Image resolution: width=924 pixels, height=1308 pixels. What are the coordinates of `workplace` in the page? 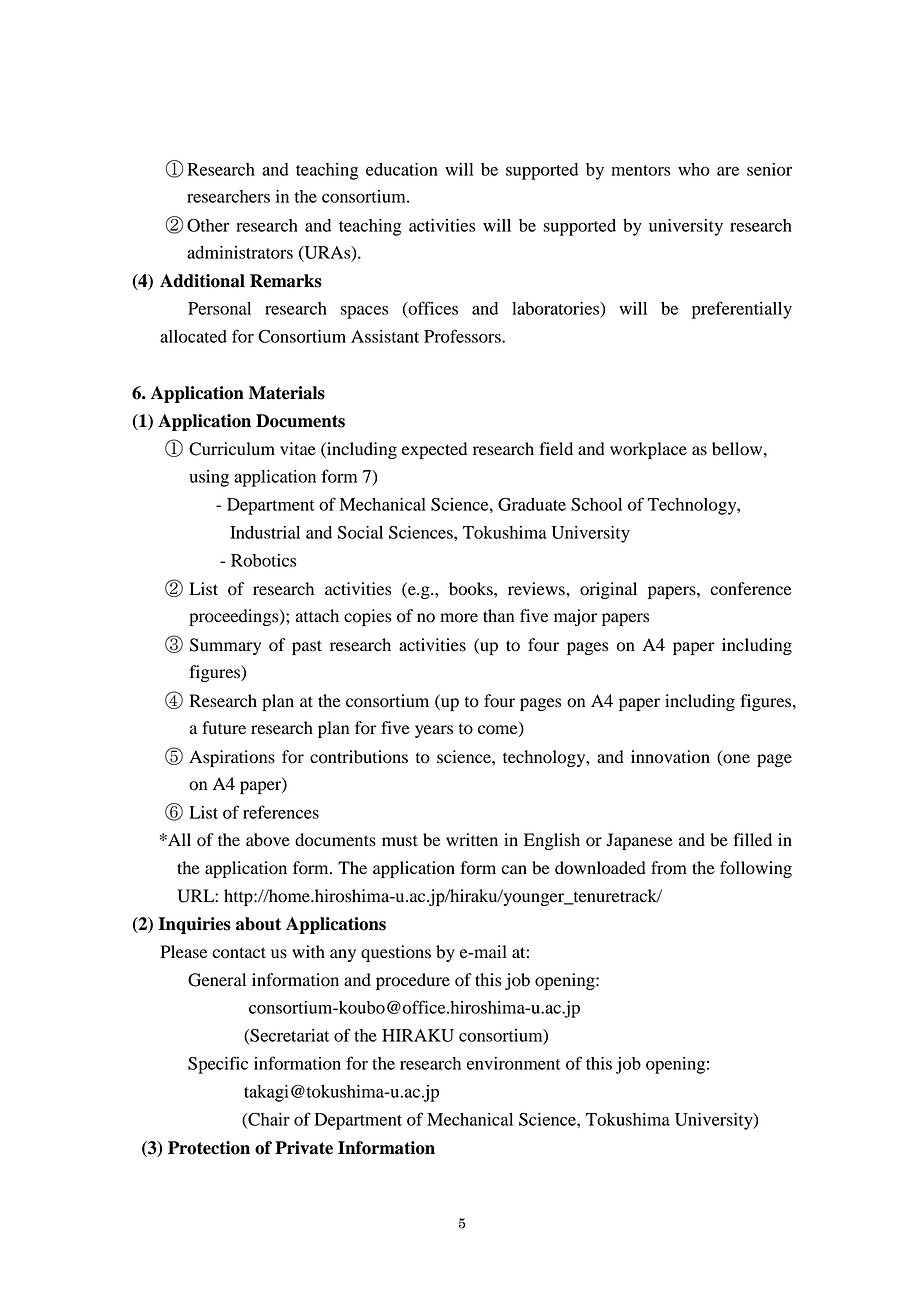 It's located at (648, 450).
